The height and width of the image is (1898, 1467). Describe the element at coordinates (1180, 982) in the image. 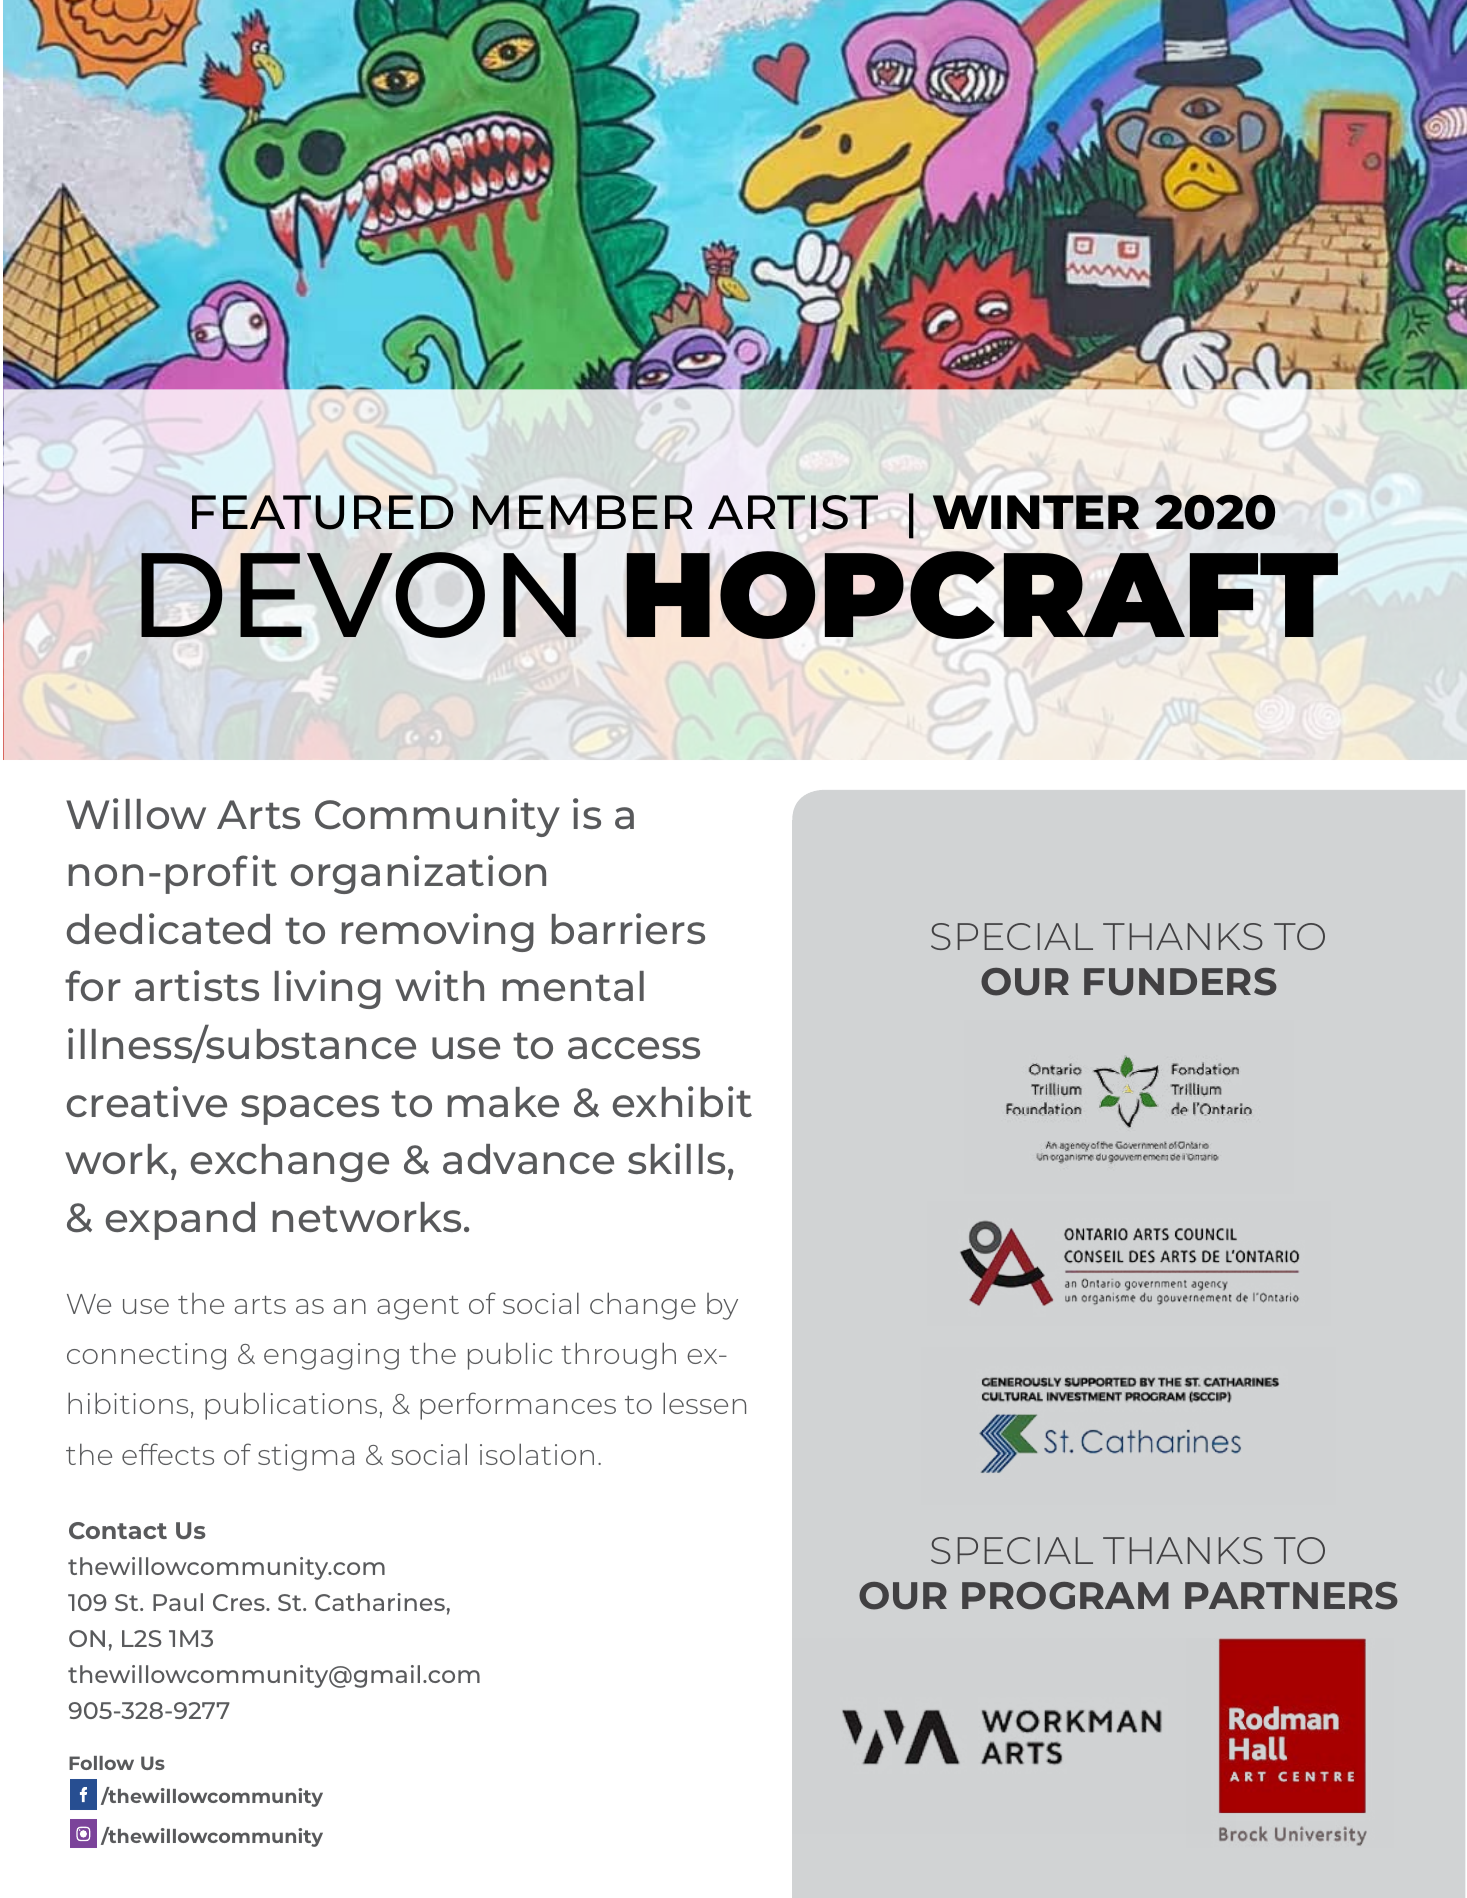

I see `FUNDERS` at that location.
